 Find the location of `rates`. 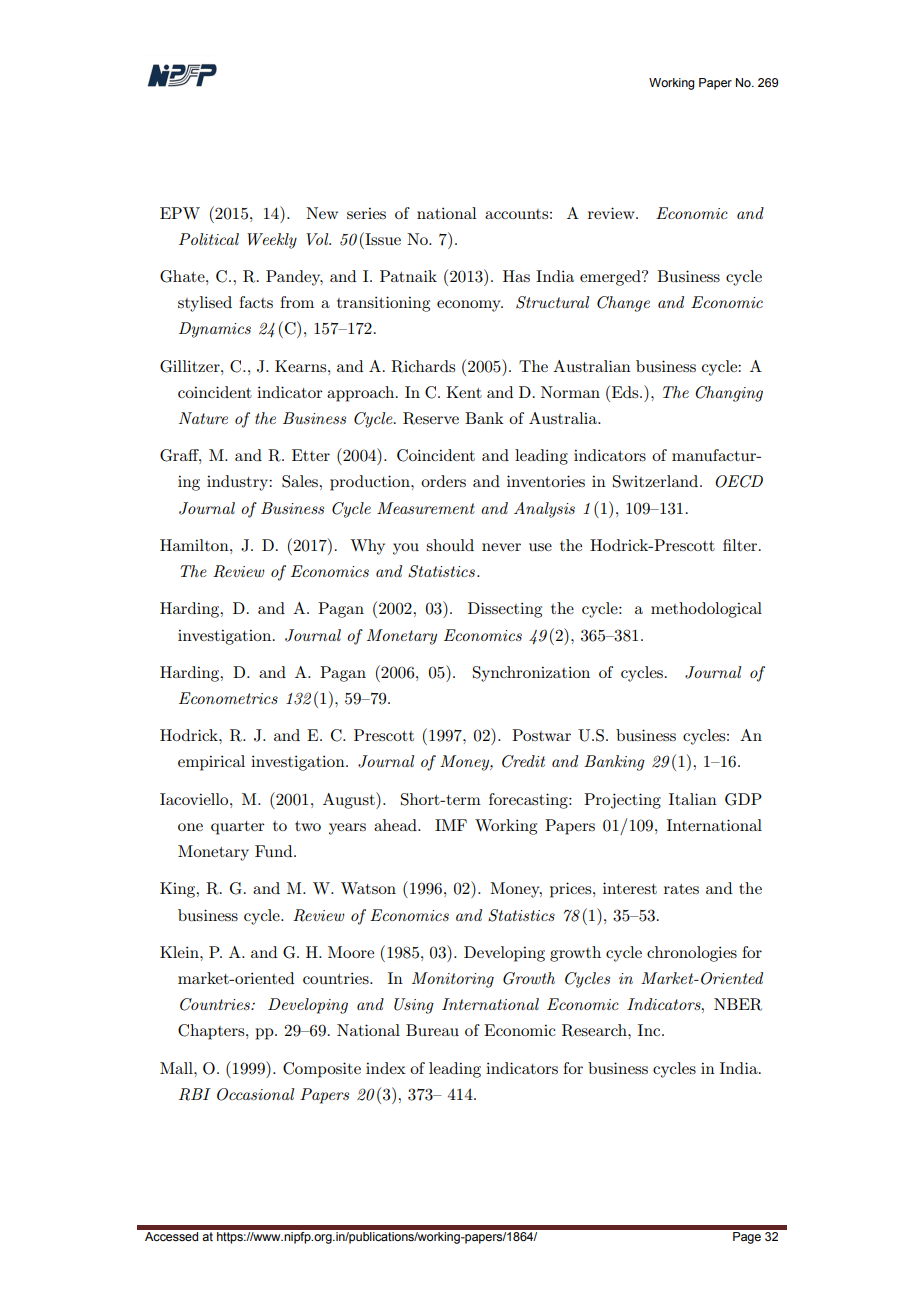

rates is located at coordinates (681, 889).
